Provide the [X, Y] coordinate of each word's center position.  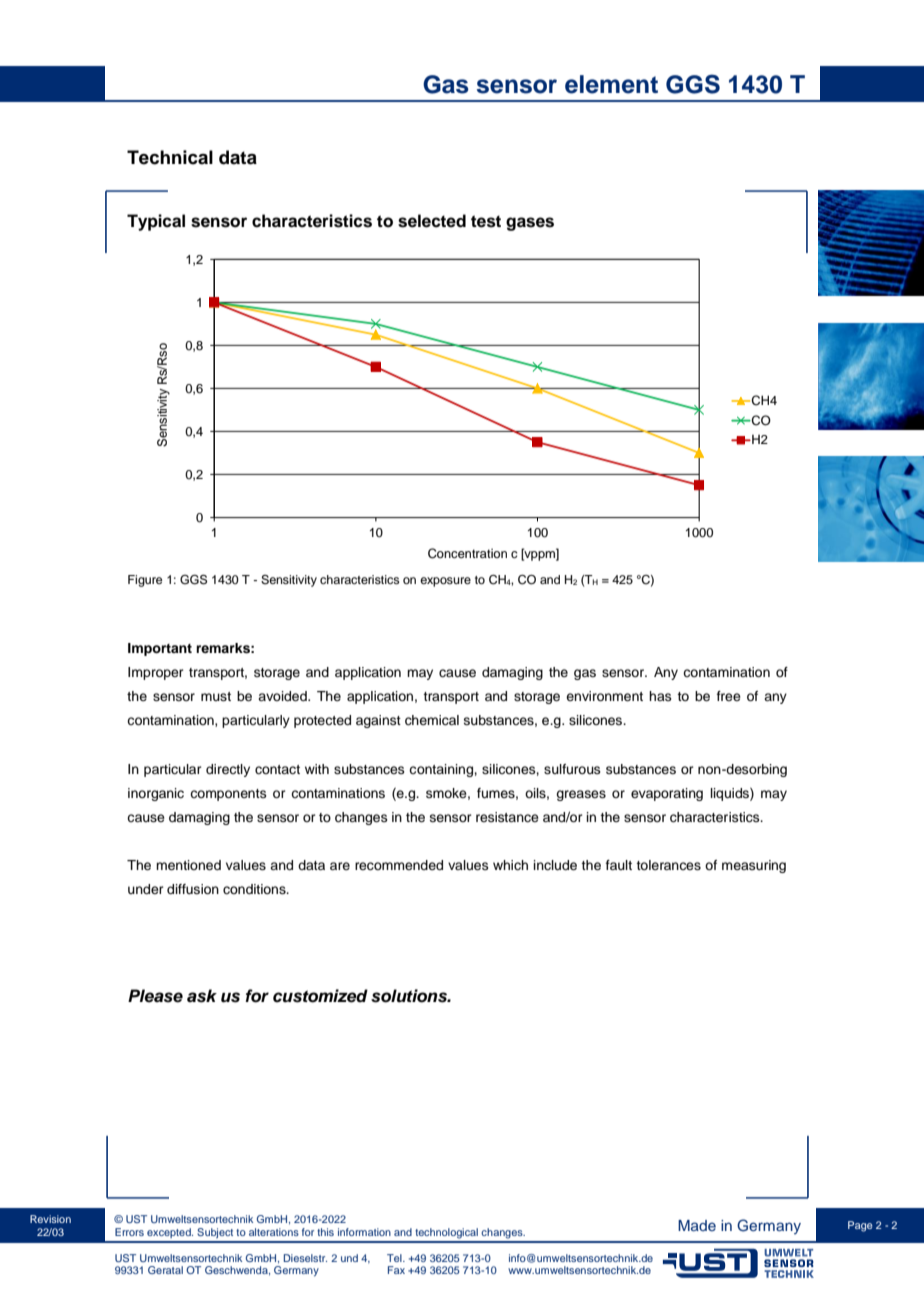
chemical [432, 720]
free [729, 696]
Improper [156, 673]
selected [432, 221]
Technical [170, 157]
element [611, 84]
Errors [129, 1232]
